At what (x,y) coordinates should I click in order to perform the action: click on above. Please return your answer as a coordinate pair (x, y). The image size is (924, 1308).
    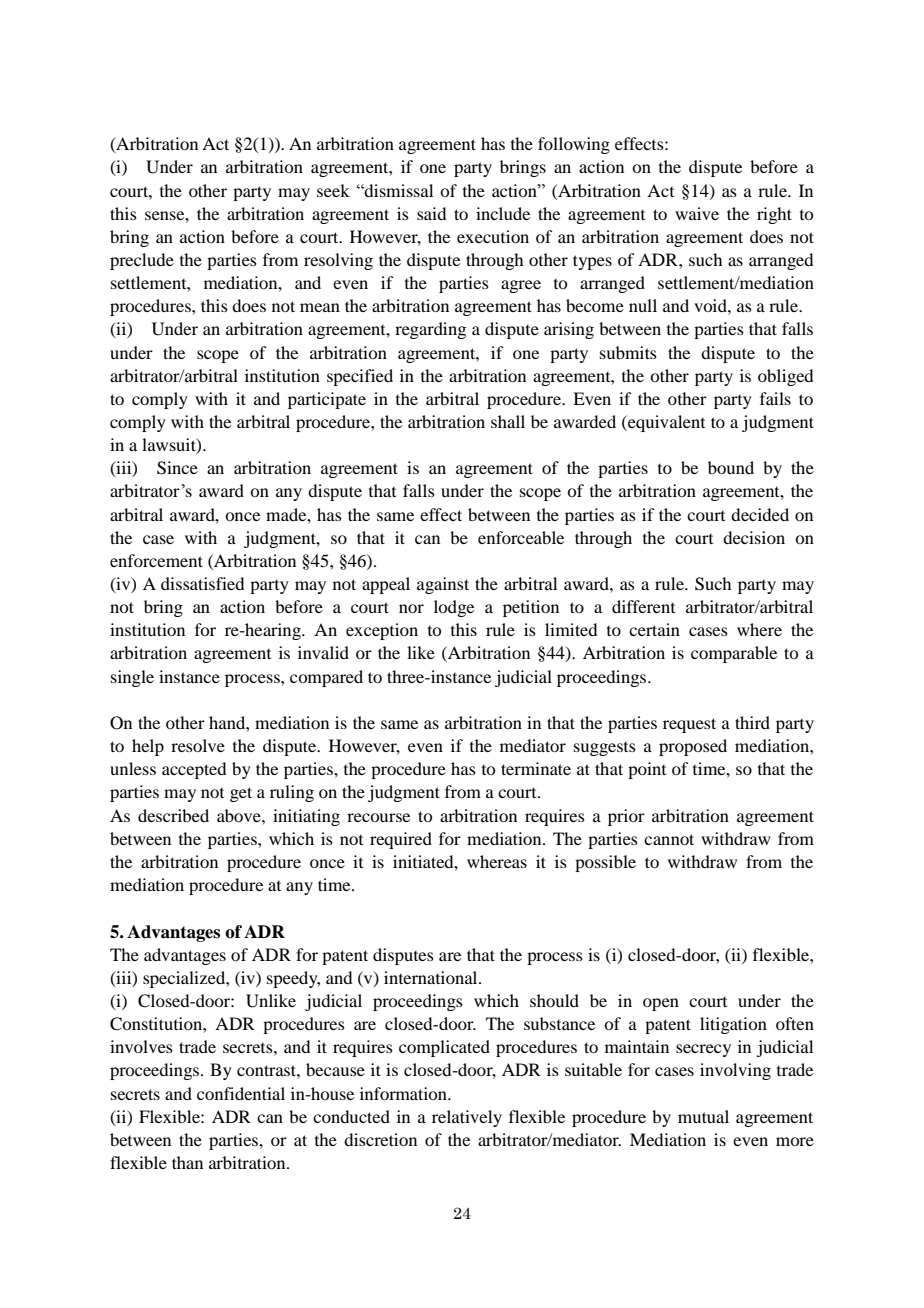
    Looking at the image, I should click on (240, 815).
